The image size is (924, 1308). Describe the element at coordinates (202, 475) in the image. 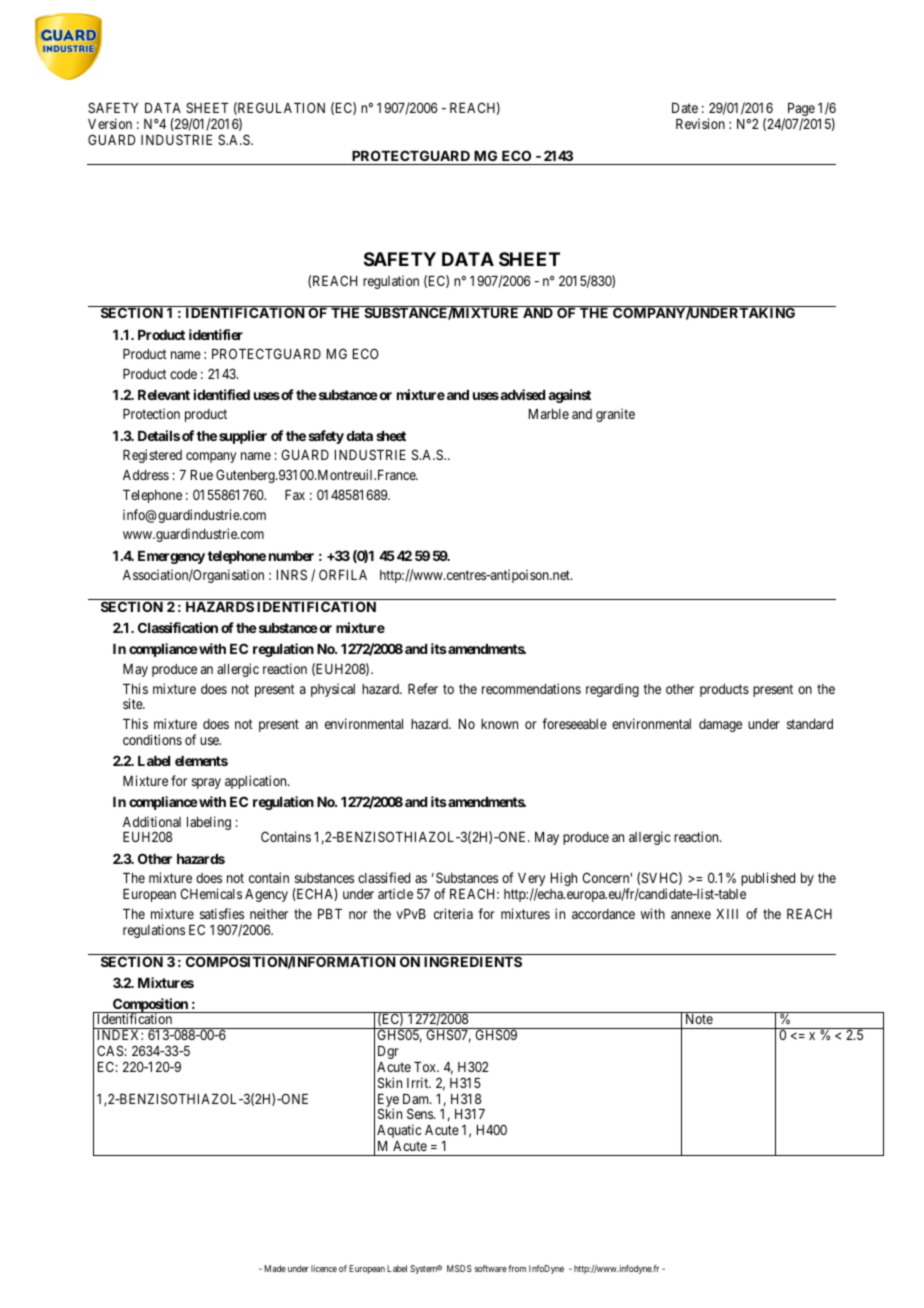

I see `Rue` at that location.
